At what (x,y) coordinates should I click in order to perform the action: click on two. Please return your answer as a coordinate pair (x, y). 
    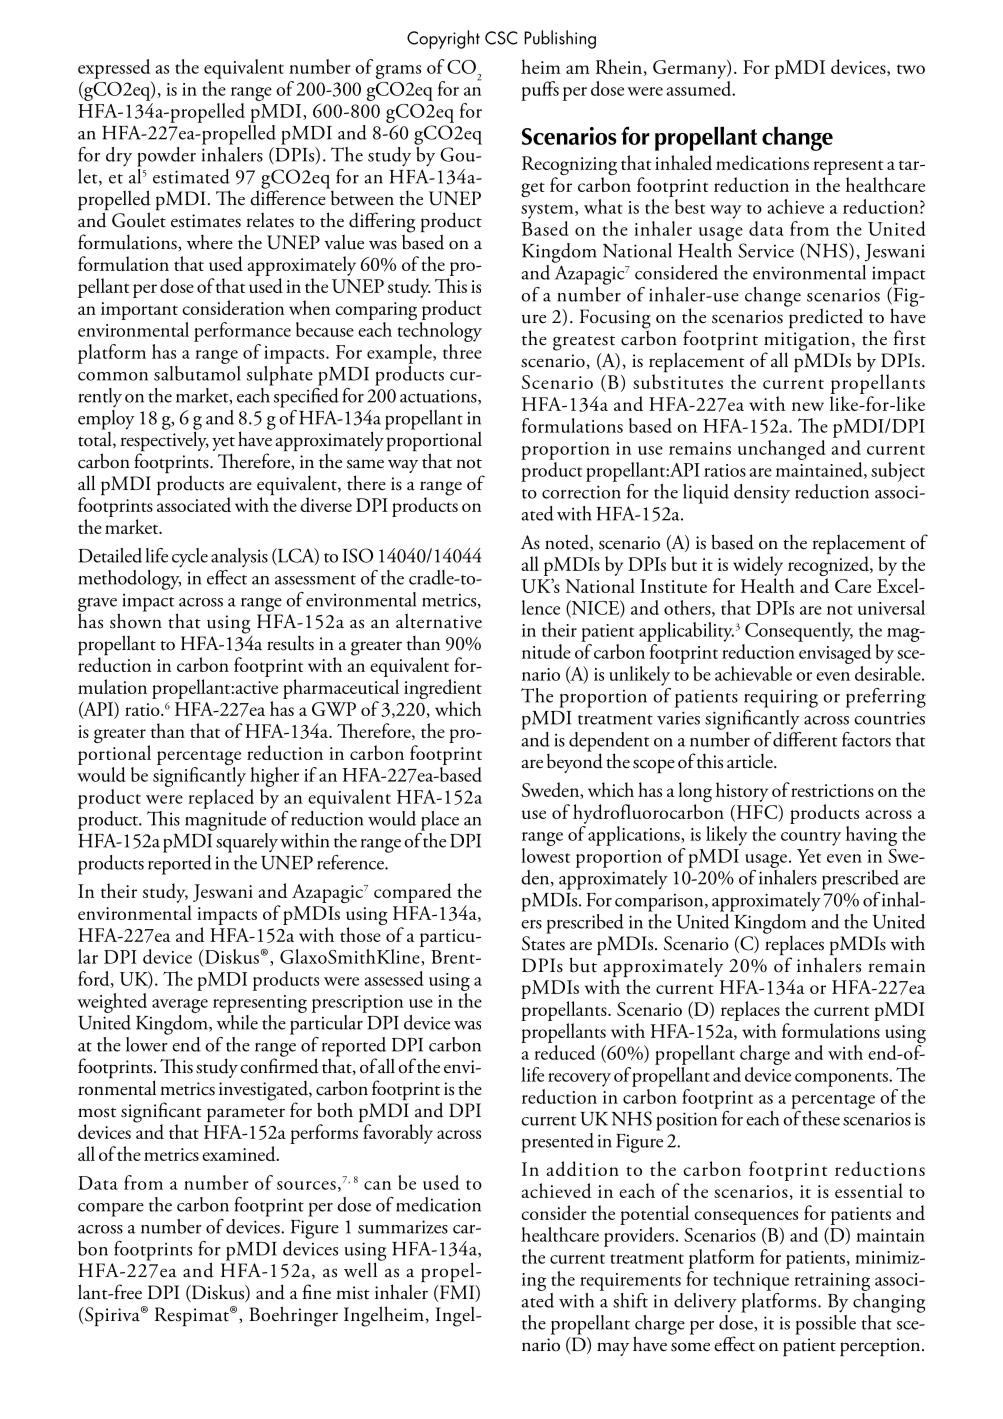
    Looking at the image, I should click on (911, 69).
